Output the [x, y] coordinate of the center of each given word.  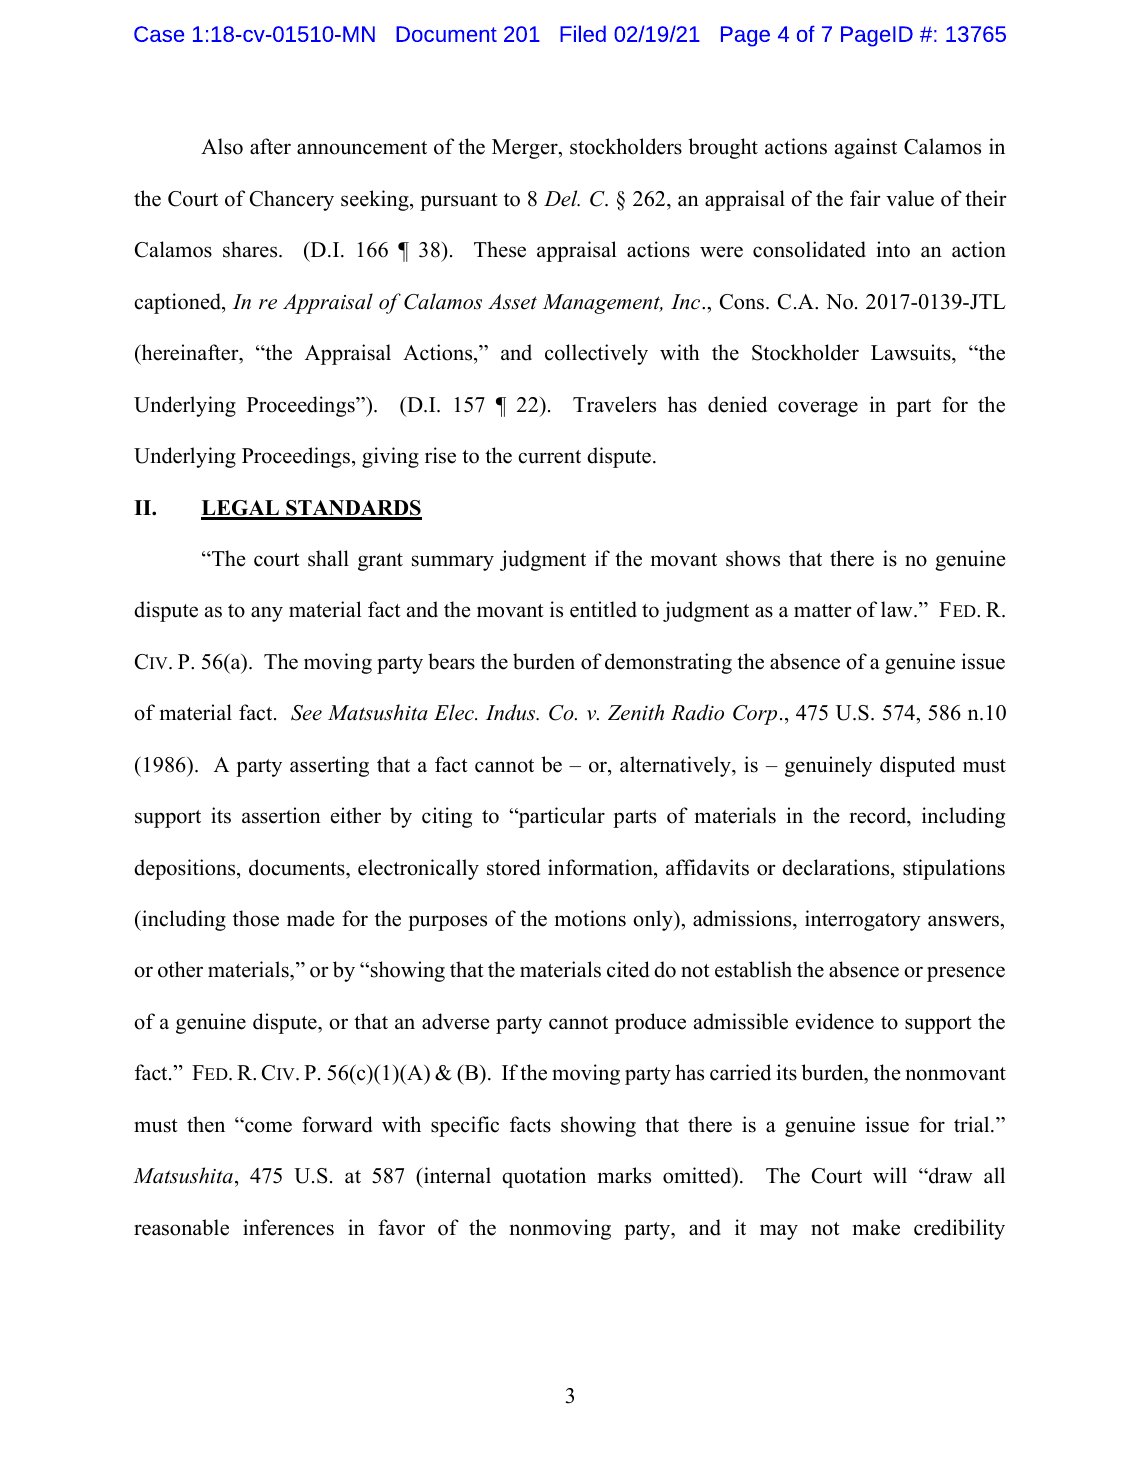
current [549, 457]
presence [966, 974]
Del [562, 198]
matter [822, 611]
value [910, 198]
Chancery [292, 200]
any [267, 614]
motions [590, 918]
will [890, 1175]
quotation [544, 1177]
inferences [288, 1227]
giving [390, 457]
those [256, 918]
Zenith [636, 712]
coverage [818, 409]
